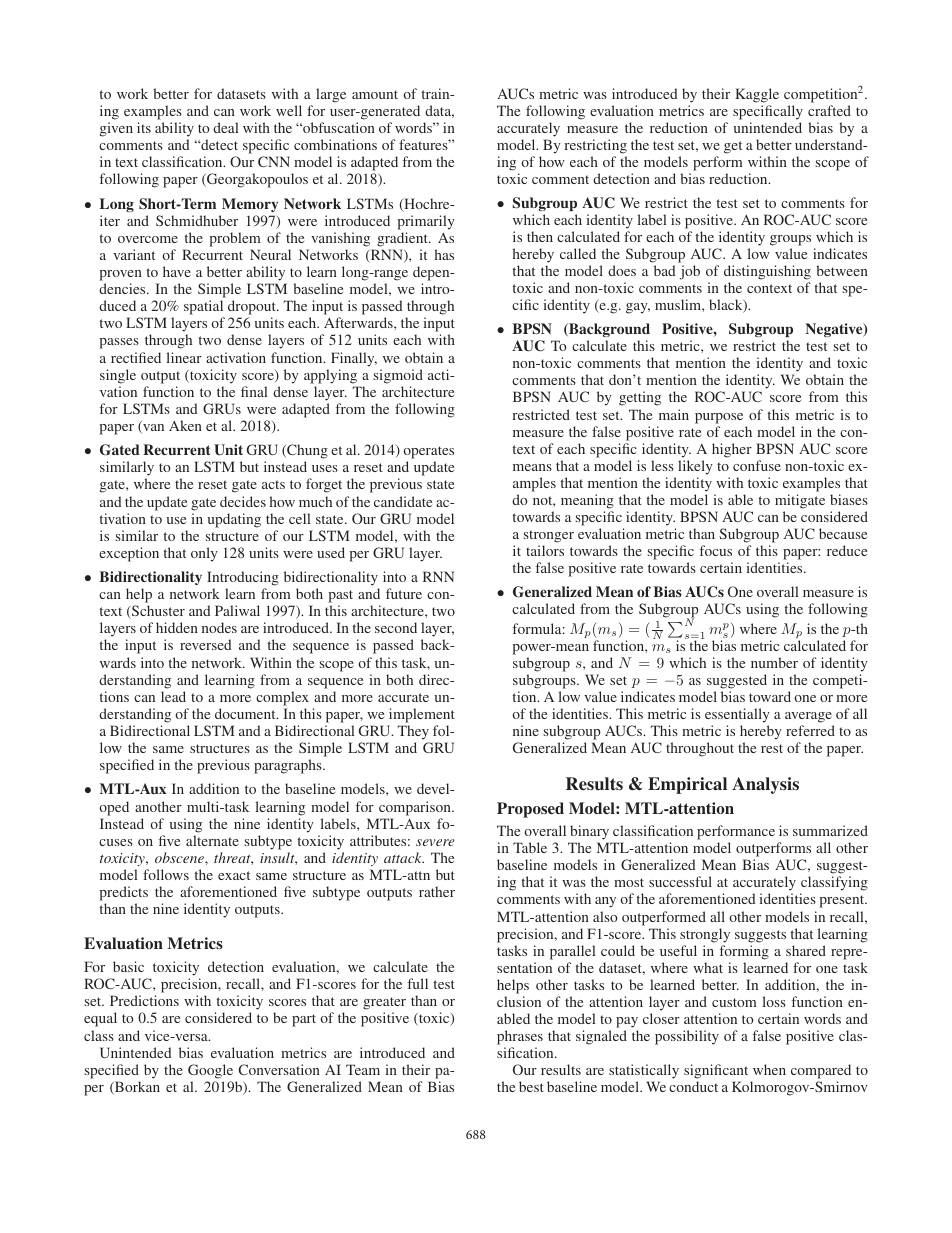  Describe the element at coordinates (520, 1037) in the page. I see `phrases` at that location.
